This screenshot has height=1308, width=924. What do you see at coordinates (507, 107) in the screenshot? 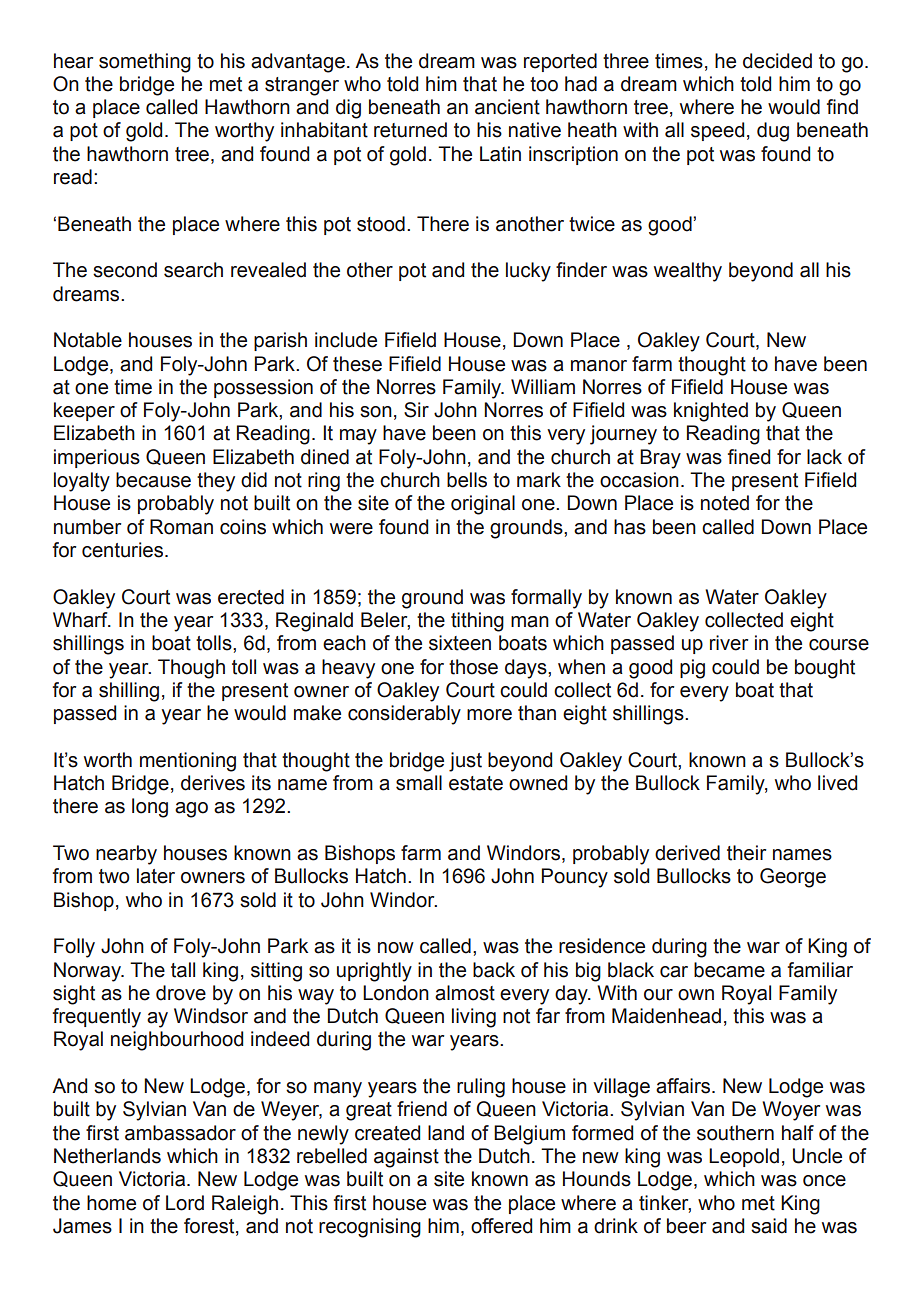
I see `ancient` at bounding box center [507, 107].
